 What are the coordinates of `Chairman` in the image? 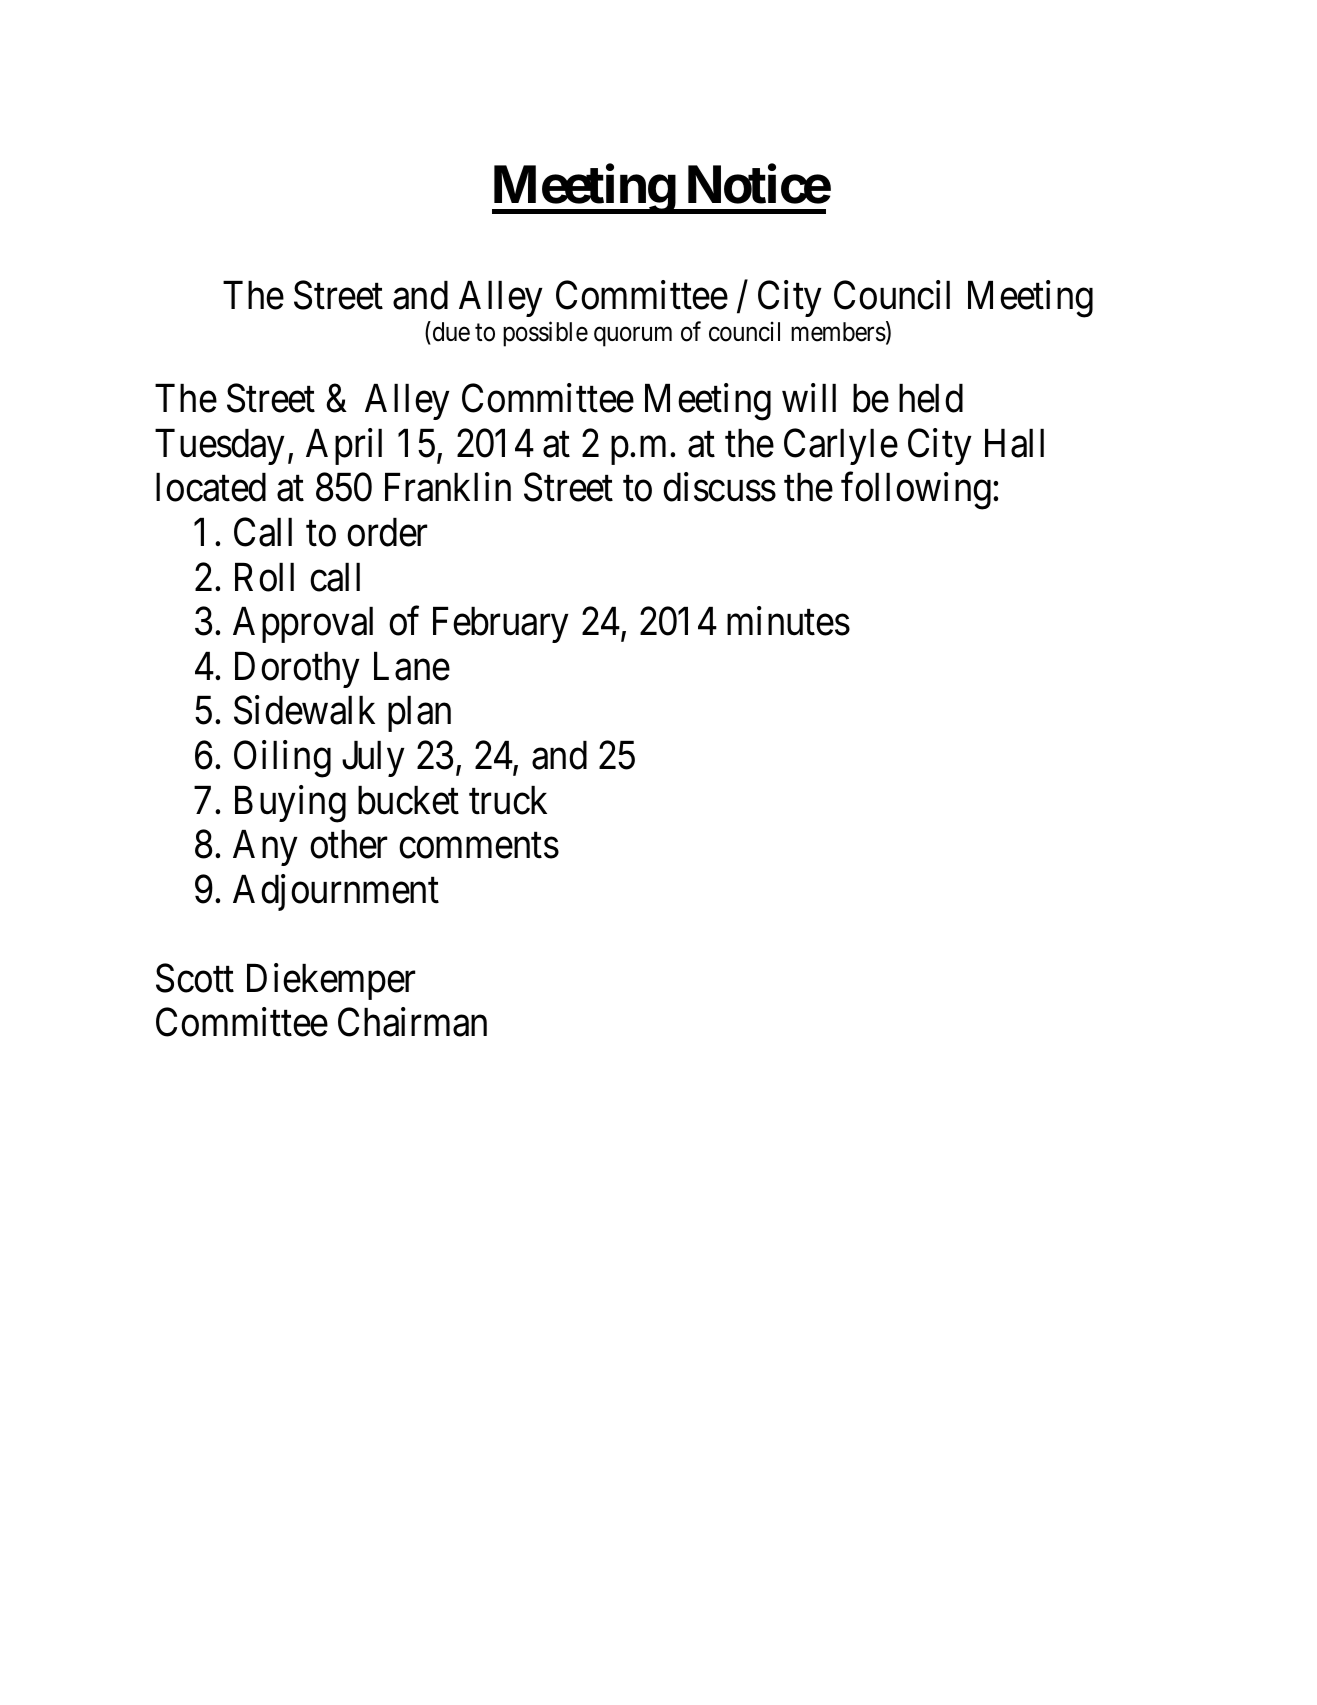 It's located at (412, 1022).
